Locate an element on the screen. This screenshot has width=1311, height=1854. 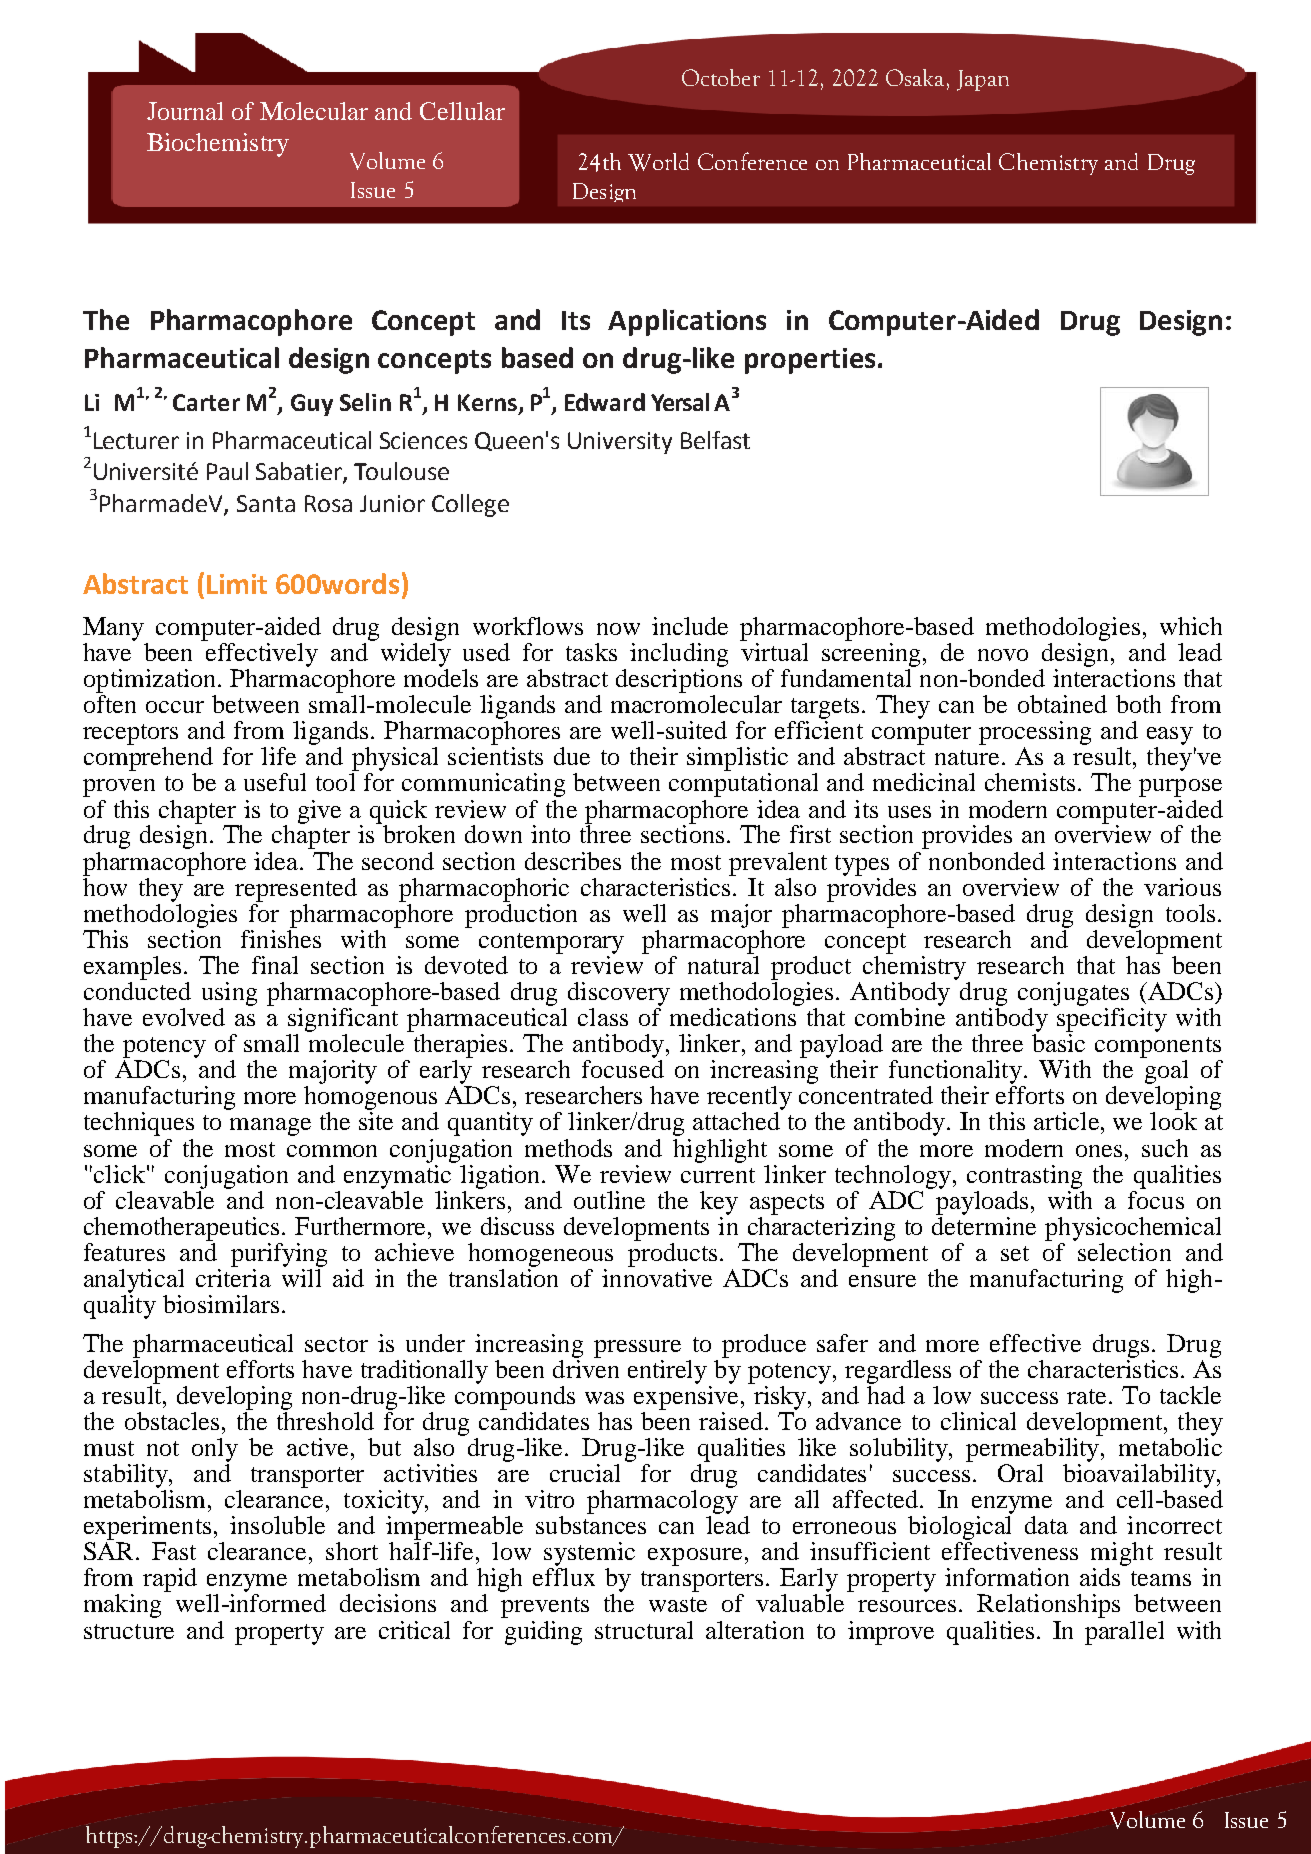
Japan is located at coordinates (983, 80).
